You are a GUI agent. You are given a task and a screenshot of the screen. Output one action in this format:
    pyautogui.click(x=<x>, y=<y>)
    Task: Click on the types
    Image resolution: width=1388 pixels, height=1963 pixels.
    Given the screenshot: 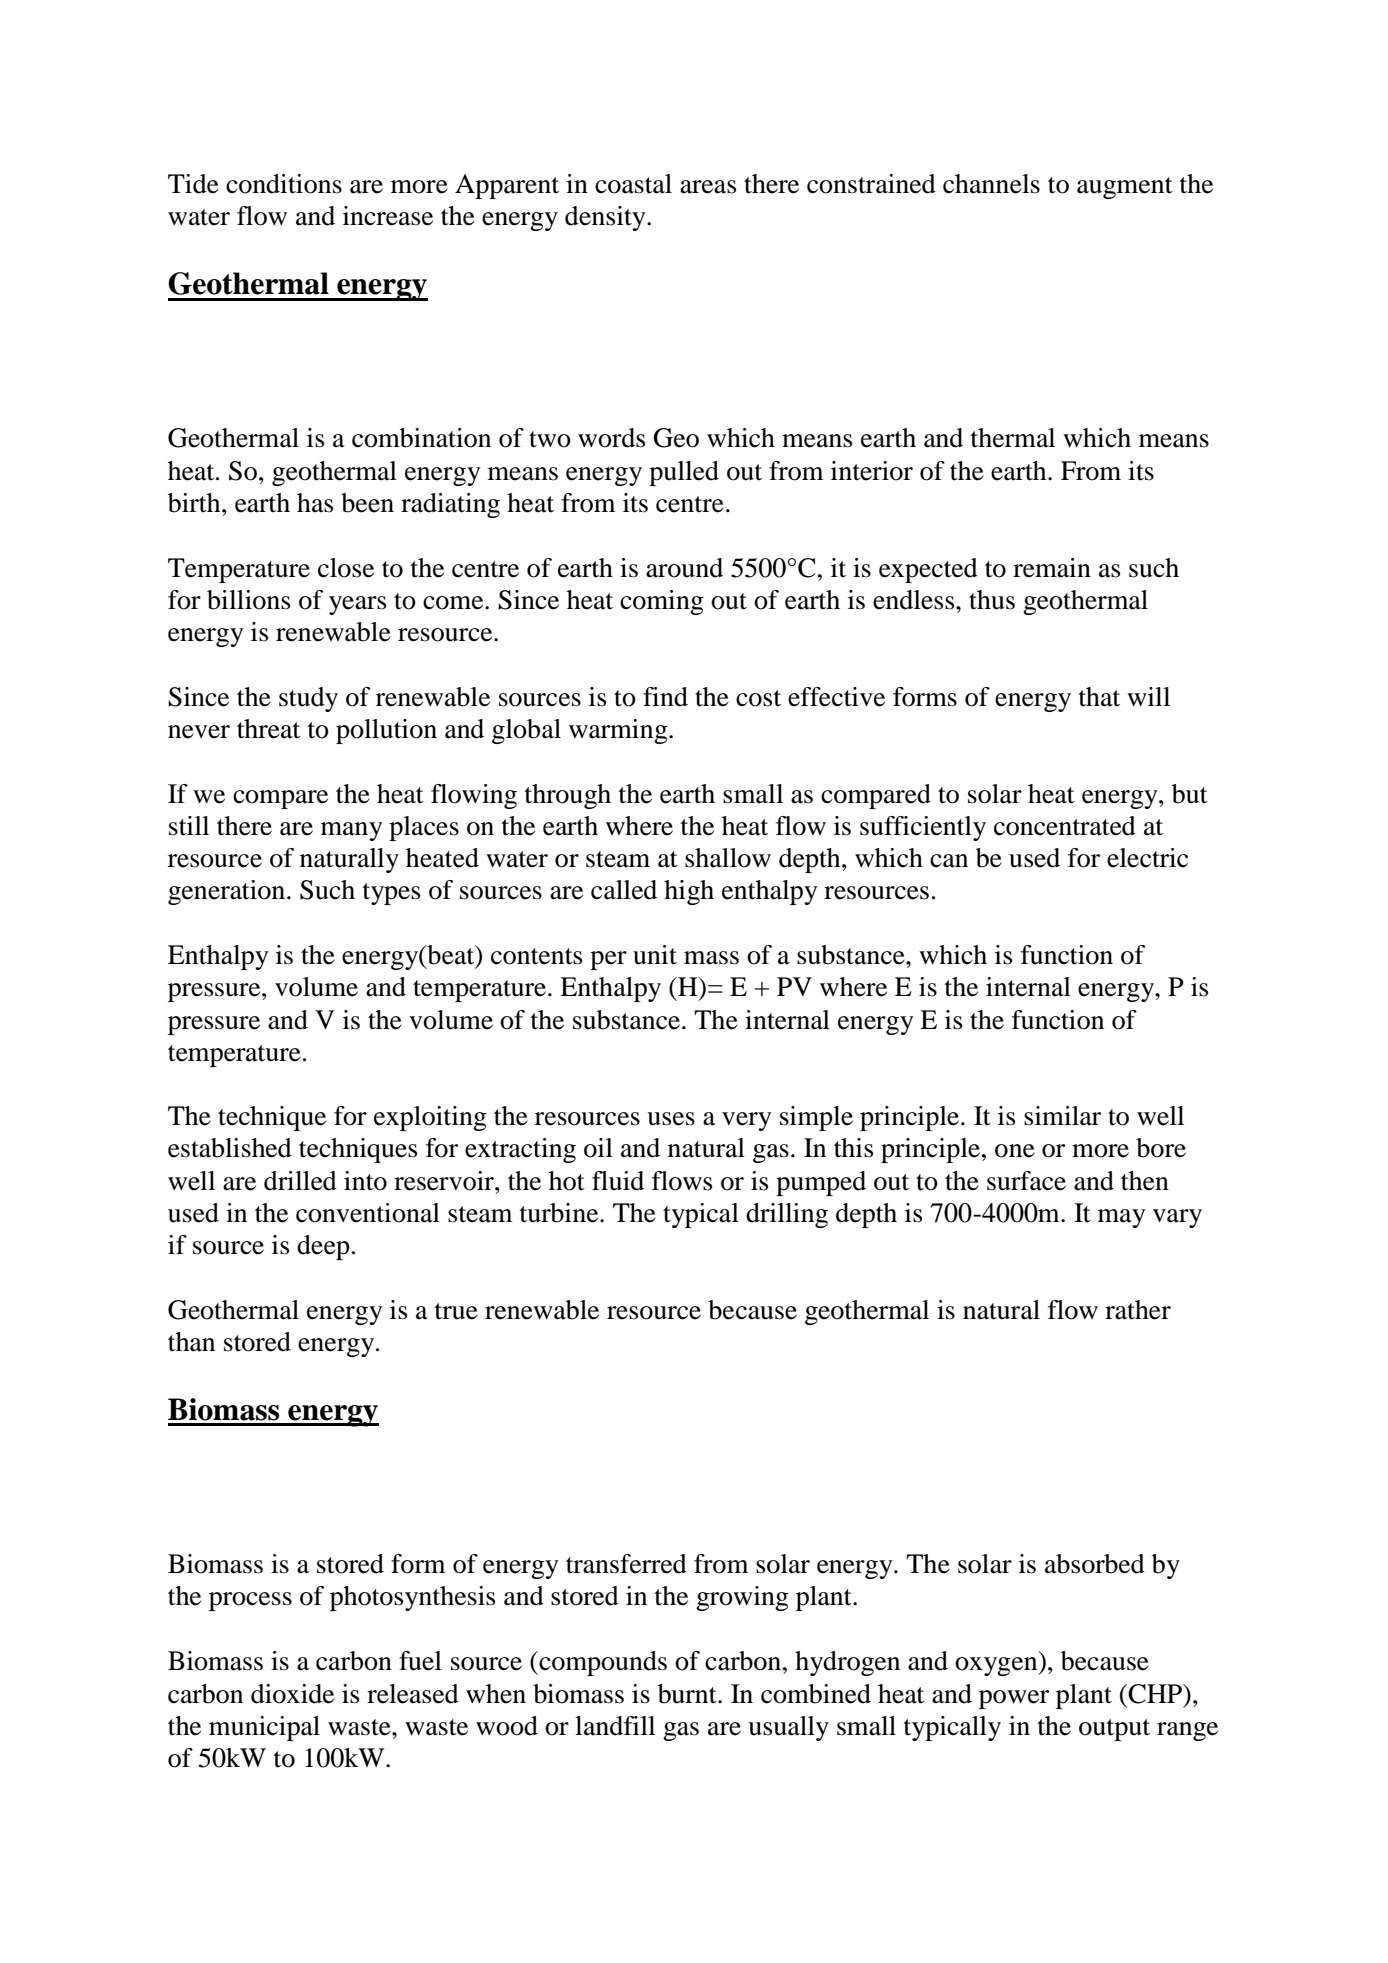 What is the action you would take?
    pyautogui.click(x=391, y=894)
